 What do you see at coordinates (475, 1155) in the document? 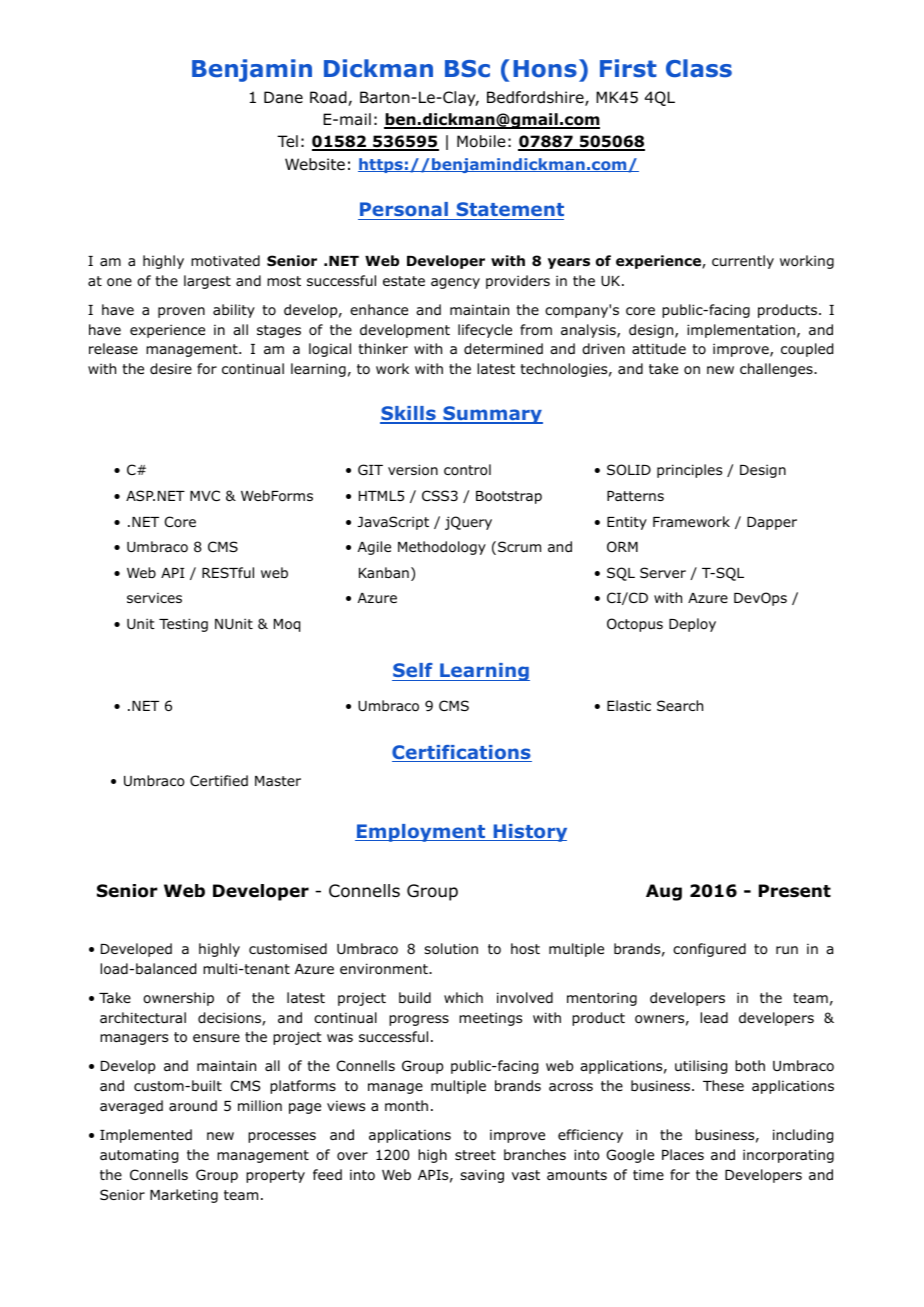
I see `street` at bounding box center [475, 1155].
